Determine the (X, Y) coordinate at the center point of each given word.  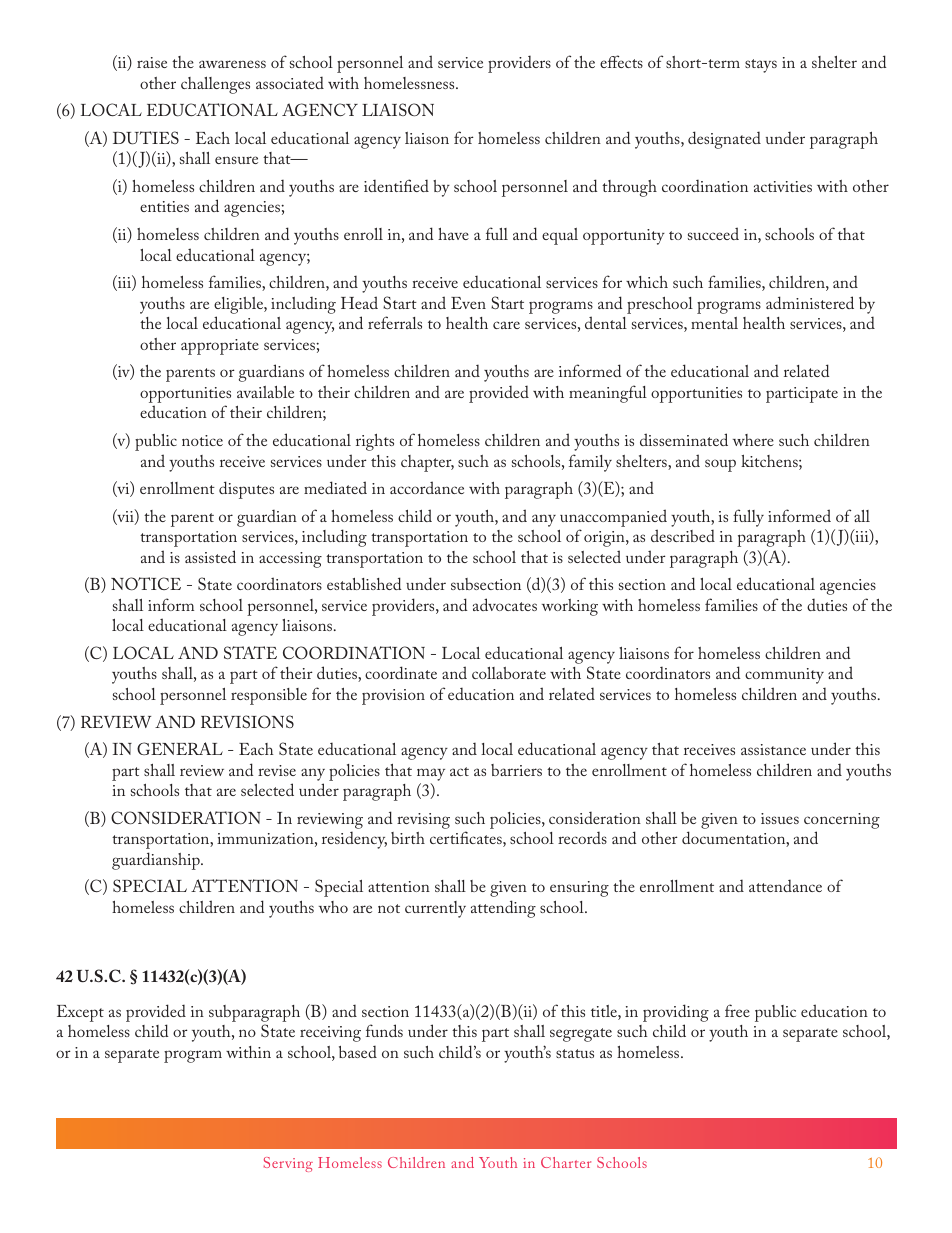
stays (761, 66)
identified (396, 185)
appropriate (220, 347)
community (784, 676)
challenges (215, 85)
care (506, 325)
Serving (288, 1164)
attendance (785, 885)
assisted (210, 556)
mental (714, 323)
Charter (566, 1162)
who (333, 907)
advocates (505, 604)
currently (435, 909)
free (737, 1010)
